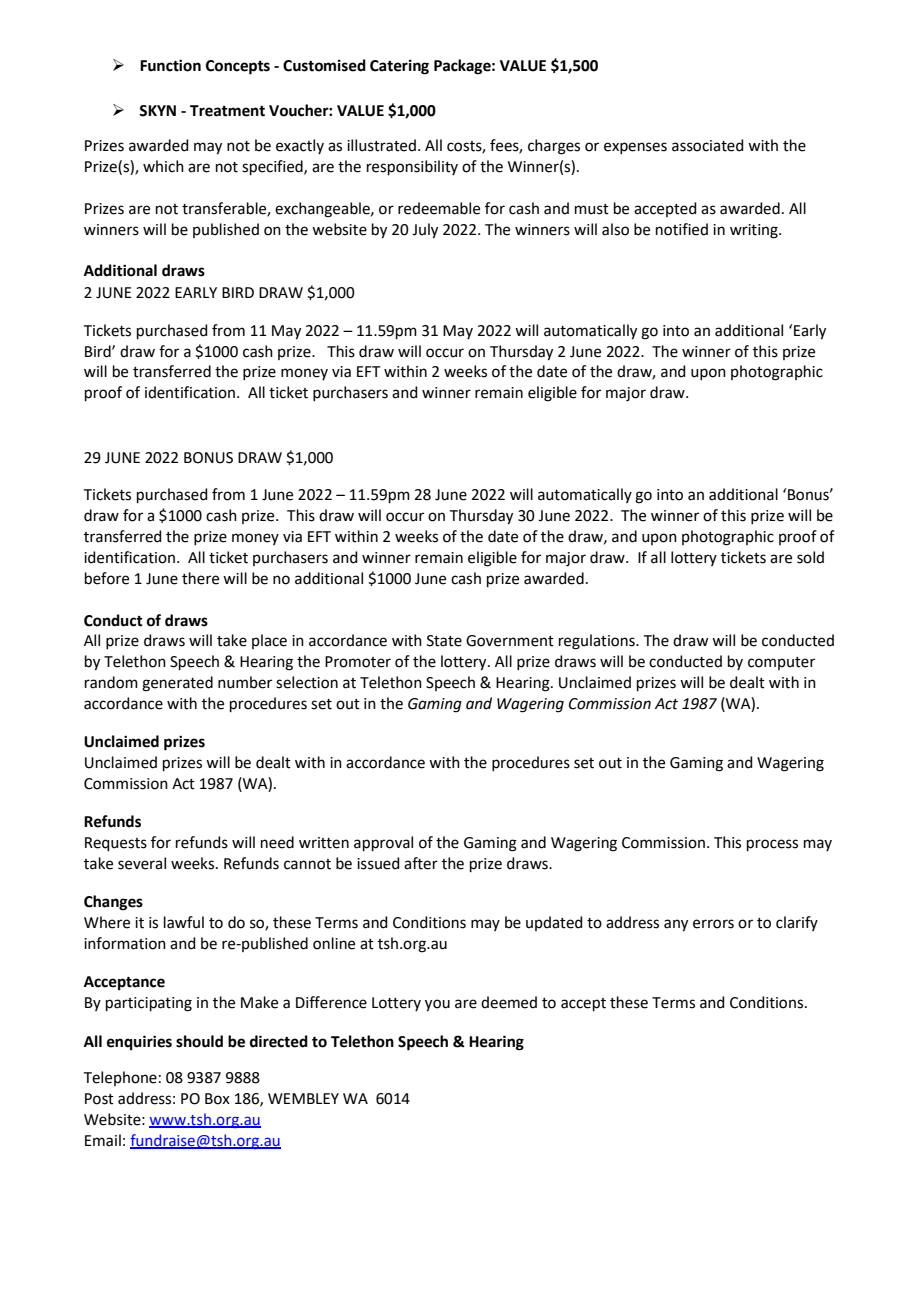 This document has width=924, height=1308. What do you see at coordinates (217, 1099) in the document?
I see `Box` at bounding box center [217, 1099].
